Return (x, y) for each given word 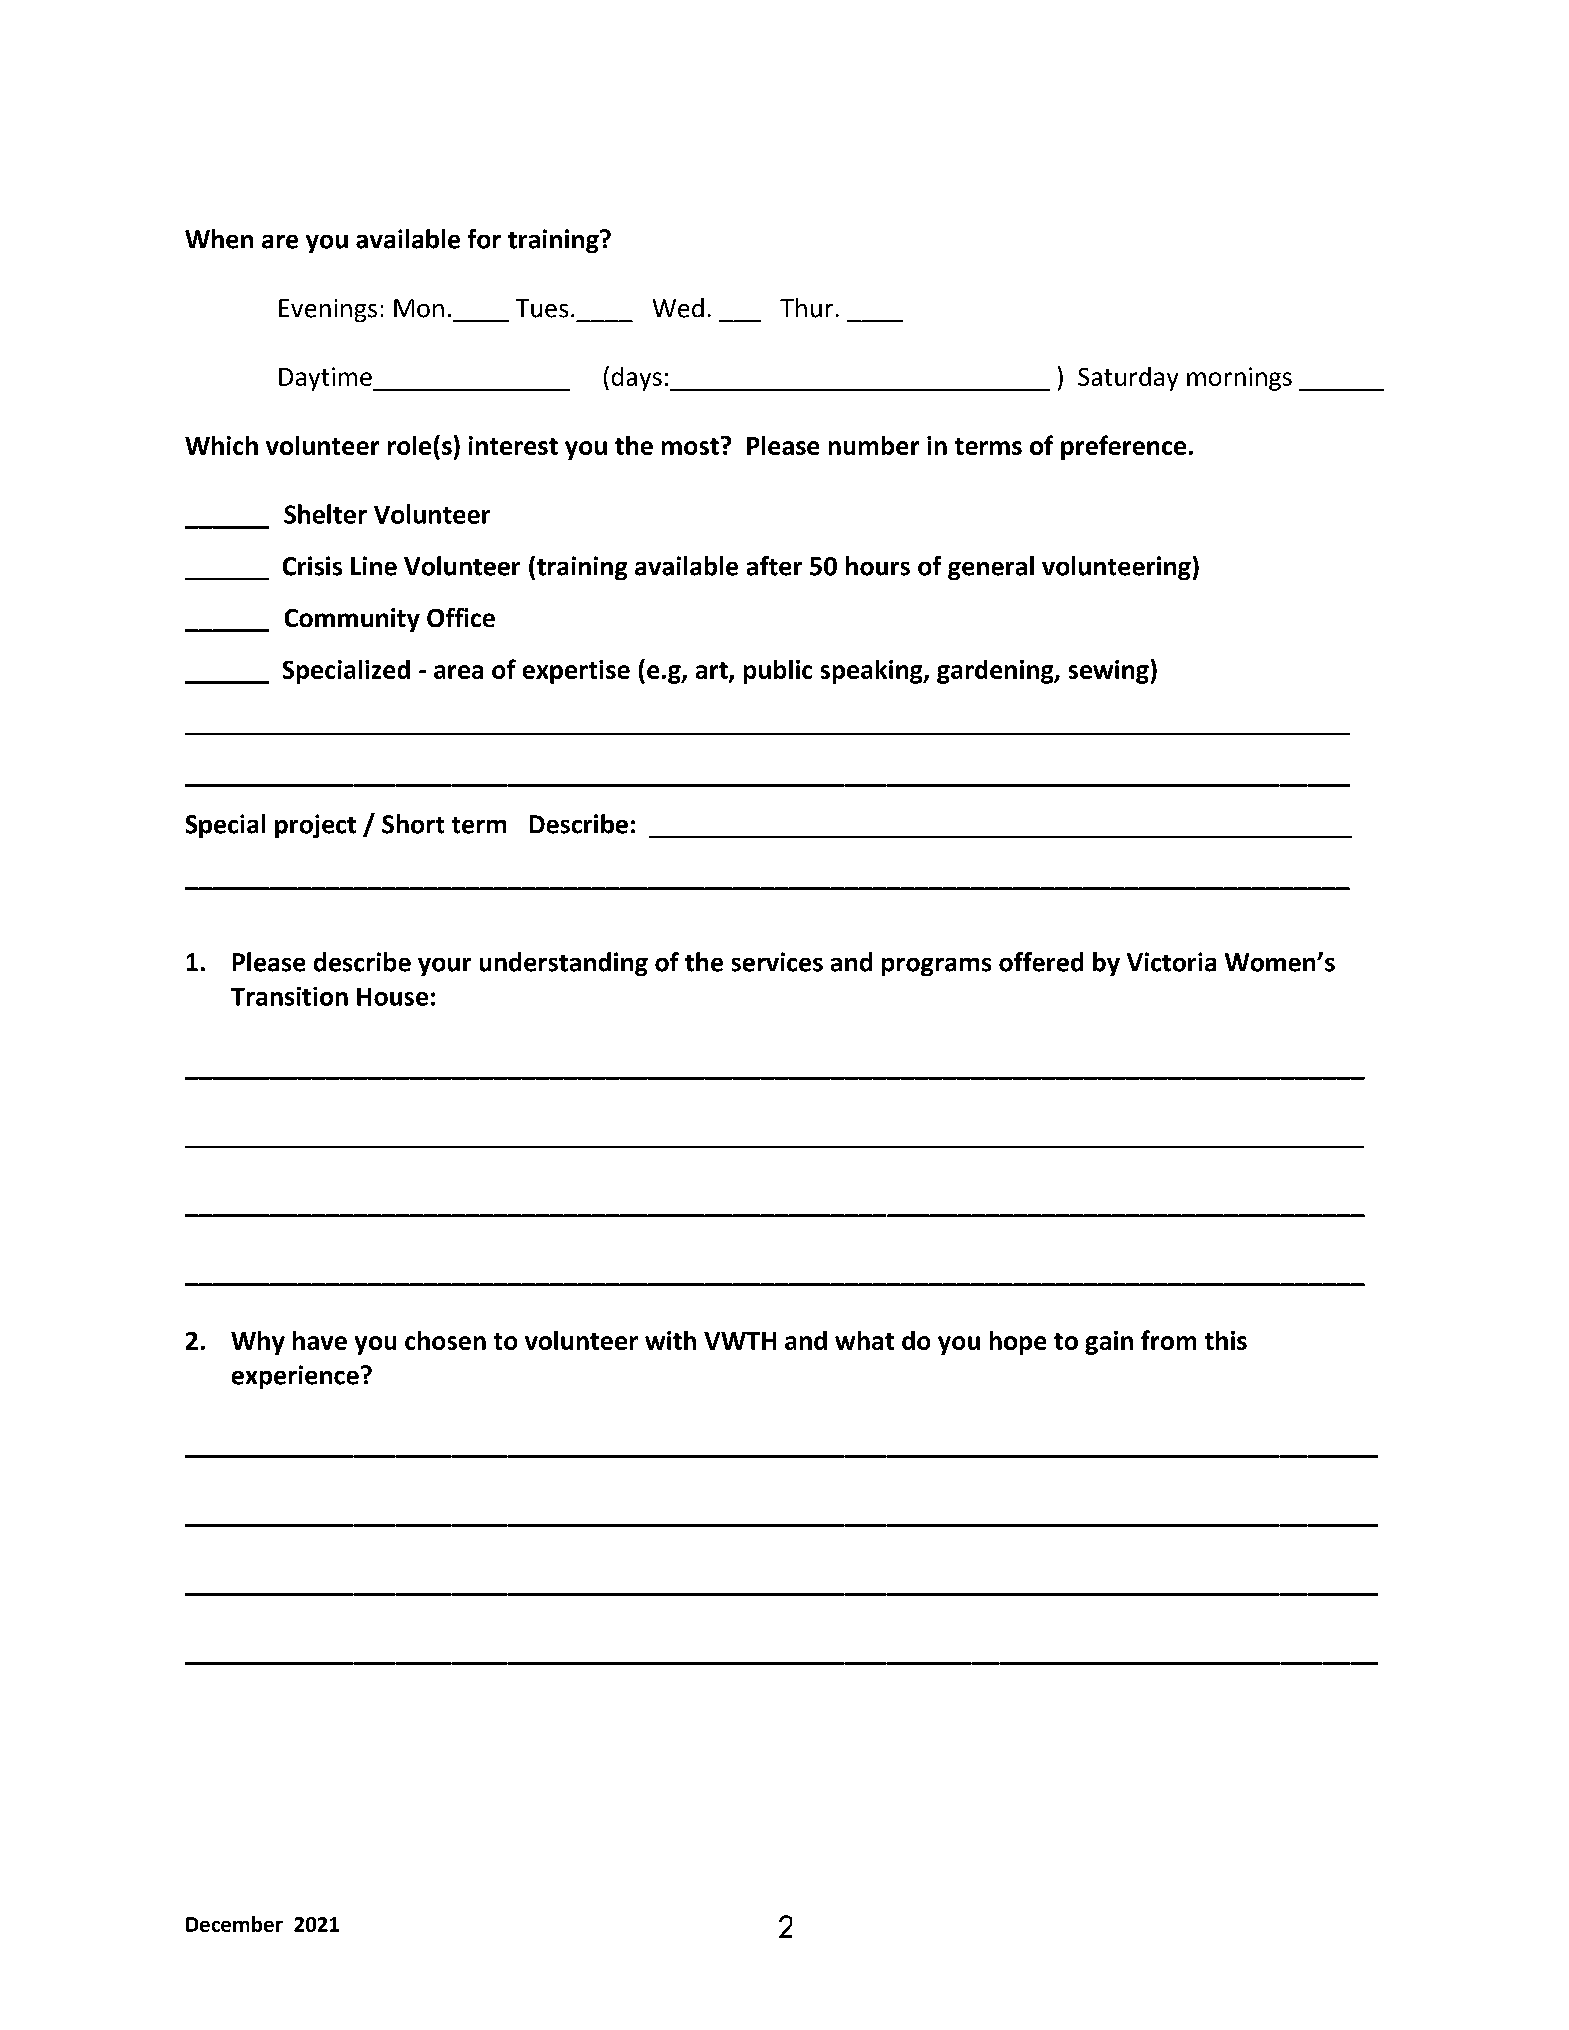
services (777, 962)
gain (1109, 1343)
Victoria (1171, 962)
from (1168, 1340)
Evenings (328, 310)
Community (352, 620)
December (234, 1924)
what (864, 1340)
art (713, 671)
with (670, 1340)
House (392, 997)
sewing (1109, 672)
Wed (678, 308)
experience (295, 1377)
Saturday (1128, 379)
